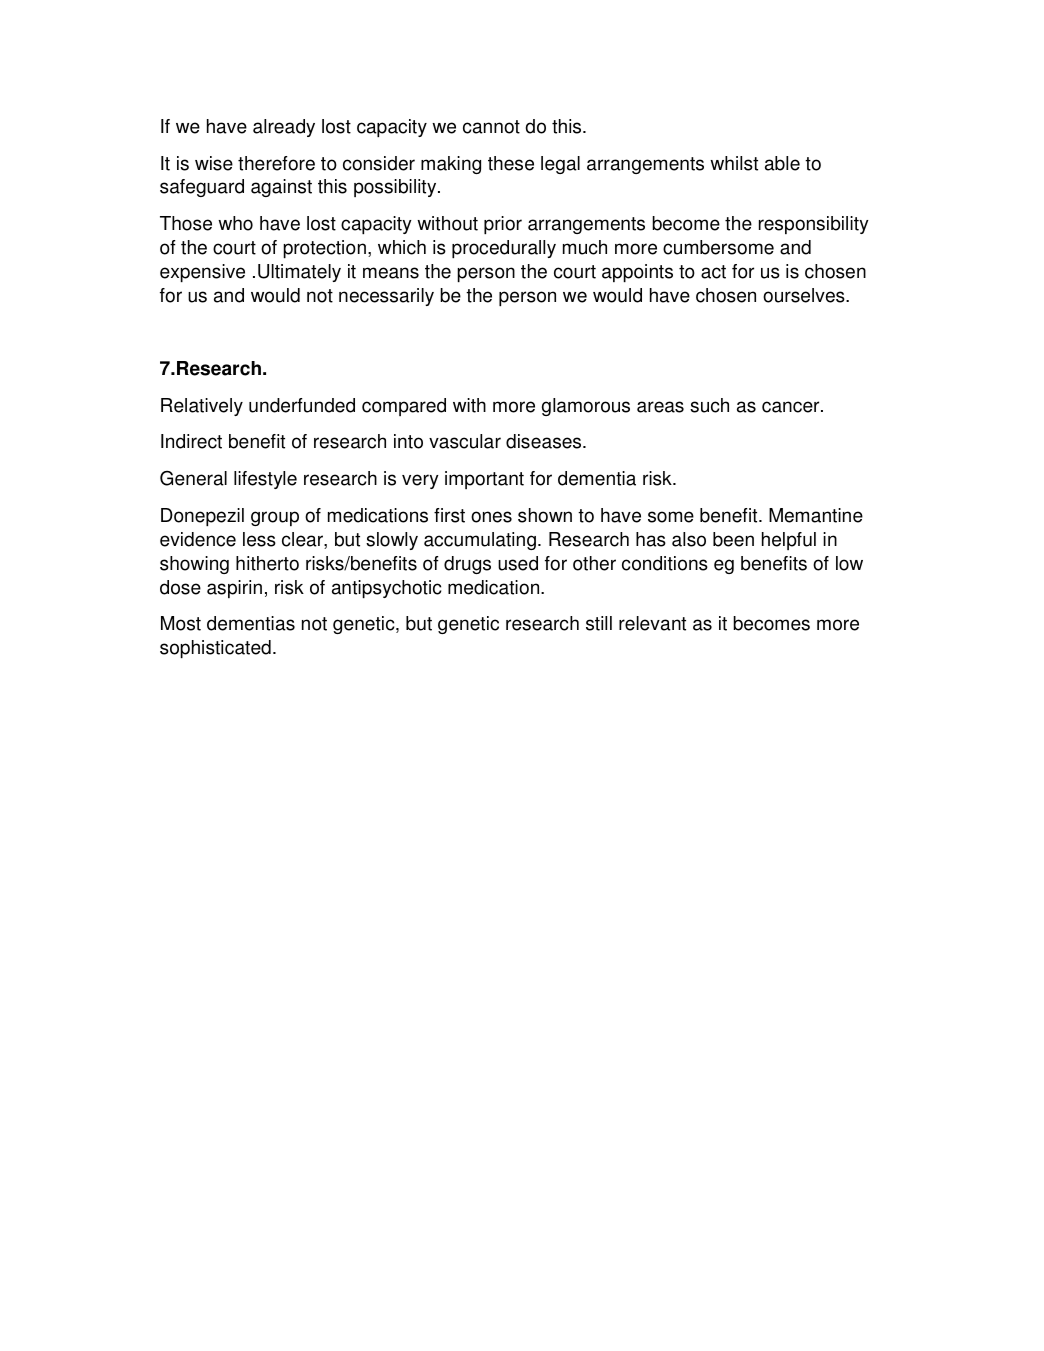  What do you see at coordinates (491, 127) in the image?
I see `cannot` at bounding box center [491, 127].
